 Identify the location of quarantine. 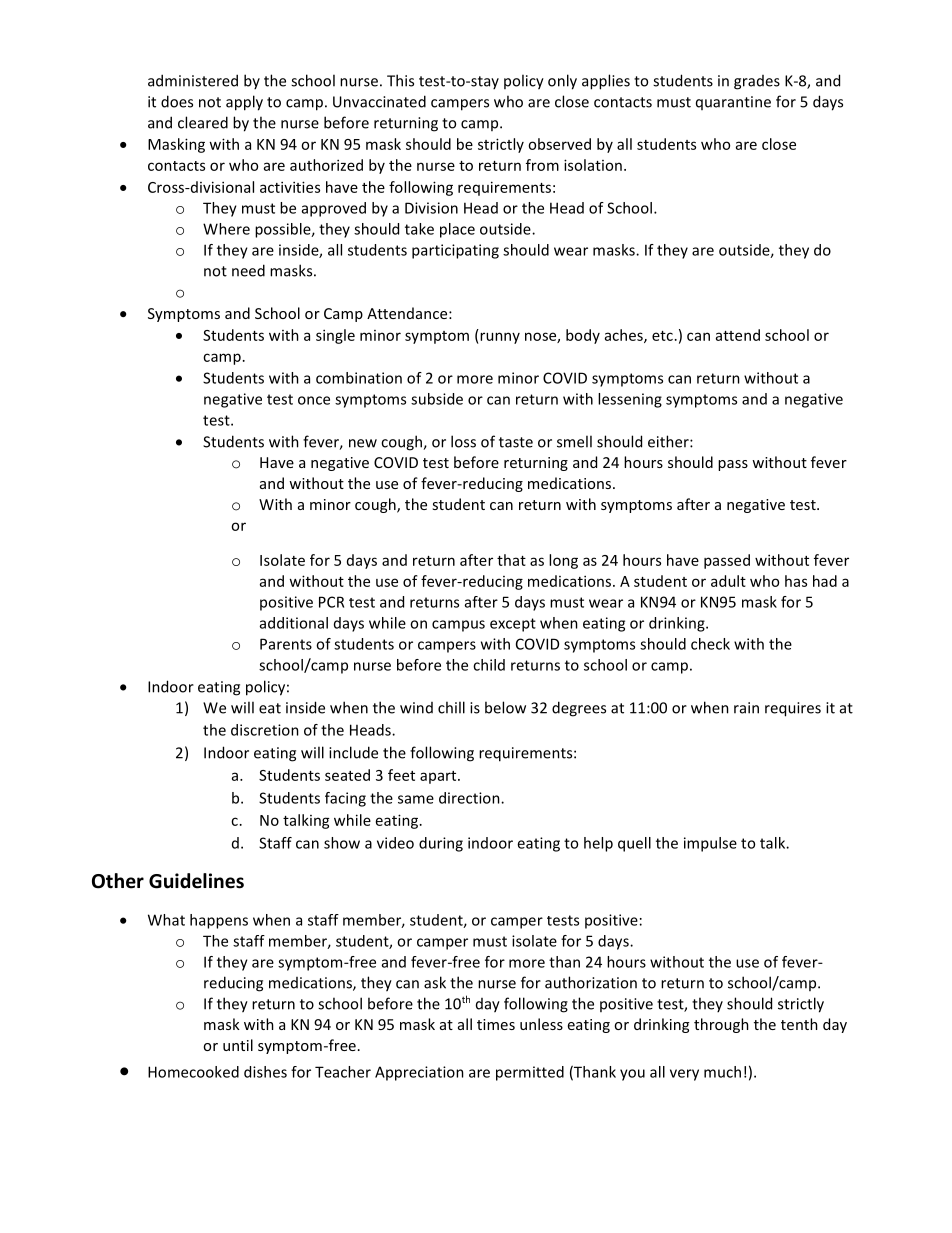
(733, 103).
